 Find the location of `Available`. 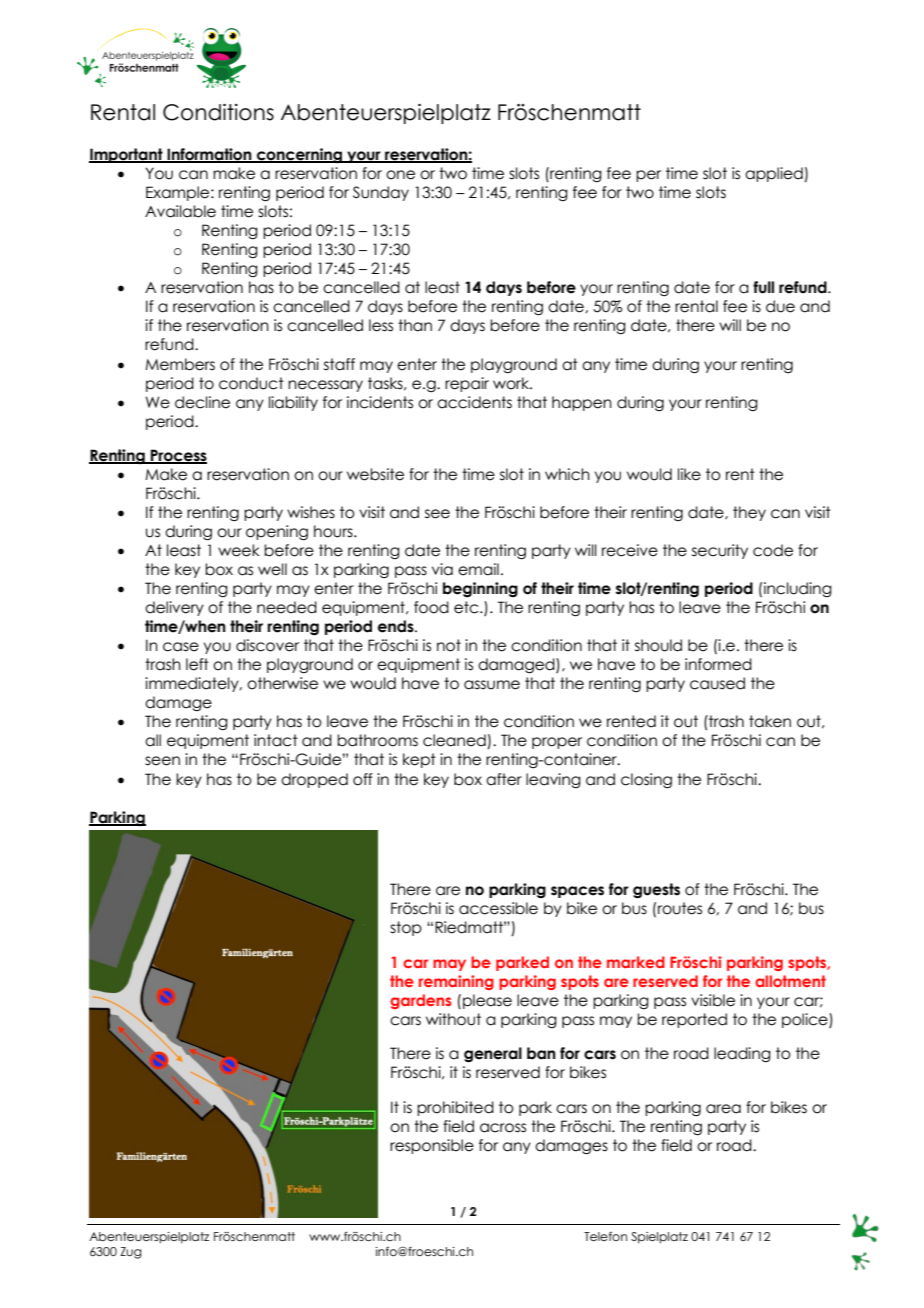

Available is located at coordinates (180, 211).
